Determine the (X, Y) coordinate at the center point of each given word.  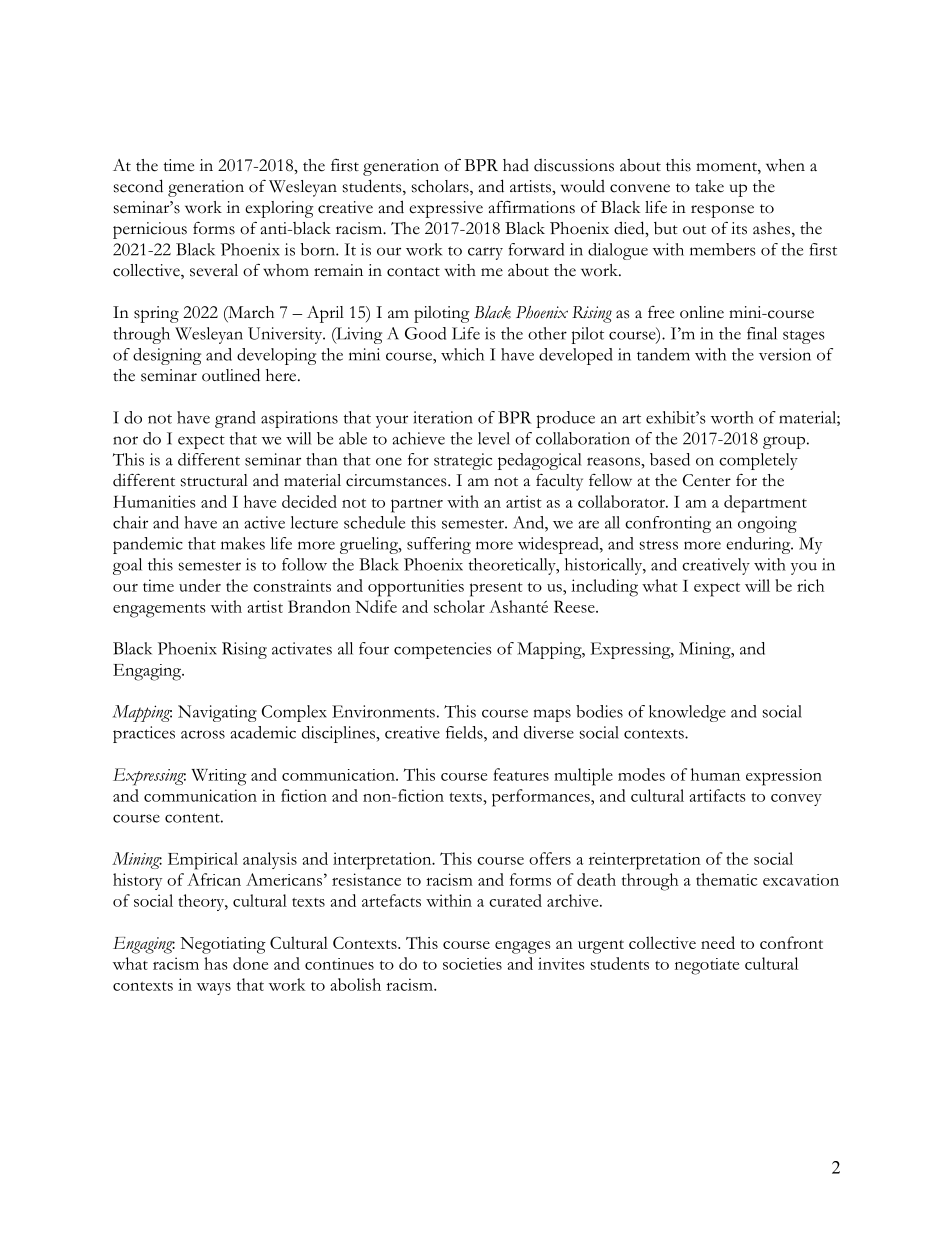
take (709, 186)
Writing (219, 777)
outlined (231, 375)
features (521, 774)
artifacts (717, 795)
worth (732, 417)
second (138, 186)
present (496, 589)
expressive (446, 209)
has (216, 963)
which (462, 354)
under (200, 585)
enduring (759, 545)
